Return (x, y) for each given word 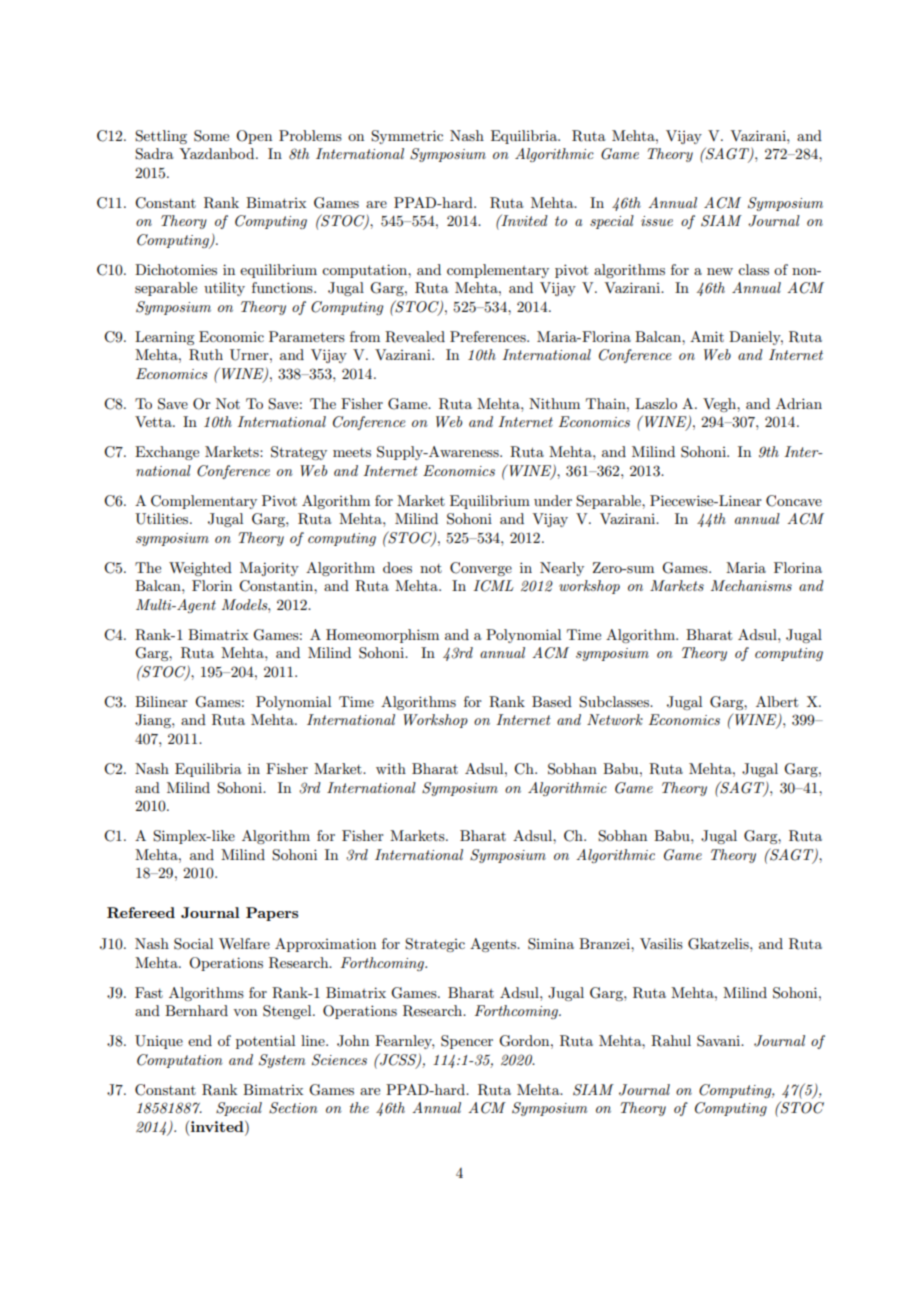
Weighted (200, 569)
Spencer (467, 1042)
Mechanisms (751, 585)
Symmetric (407, 137)
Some (211, 136)
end (200, 1040)
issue (657, 221)
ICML (493, 586)
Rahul (671, 1041)
